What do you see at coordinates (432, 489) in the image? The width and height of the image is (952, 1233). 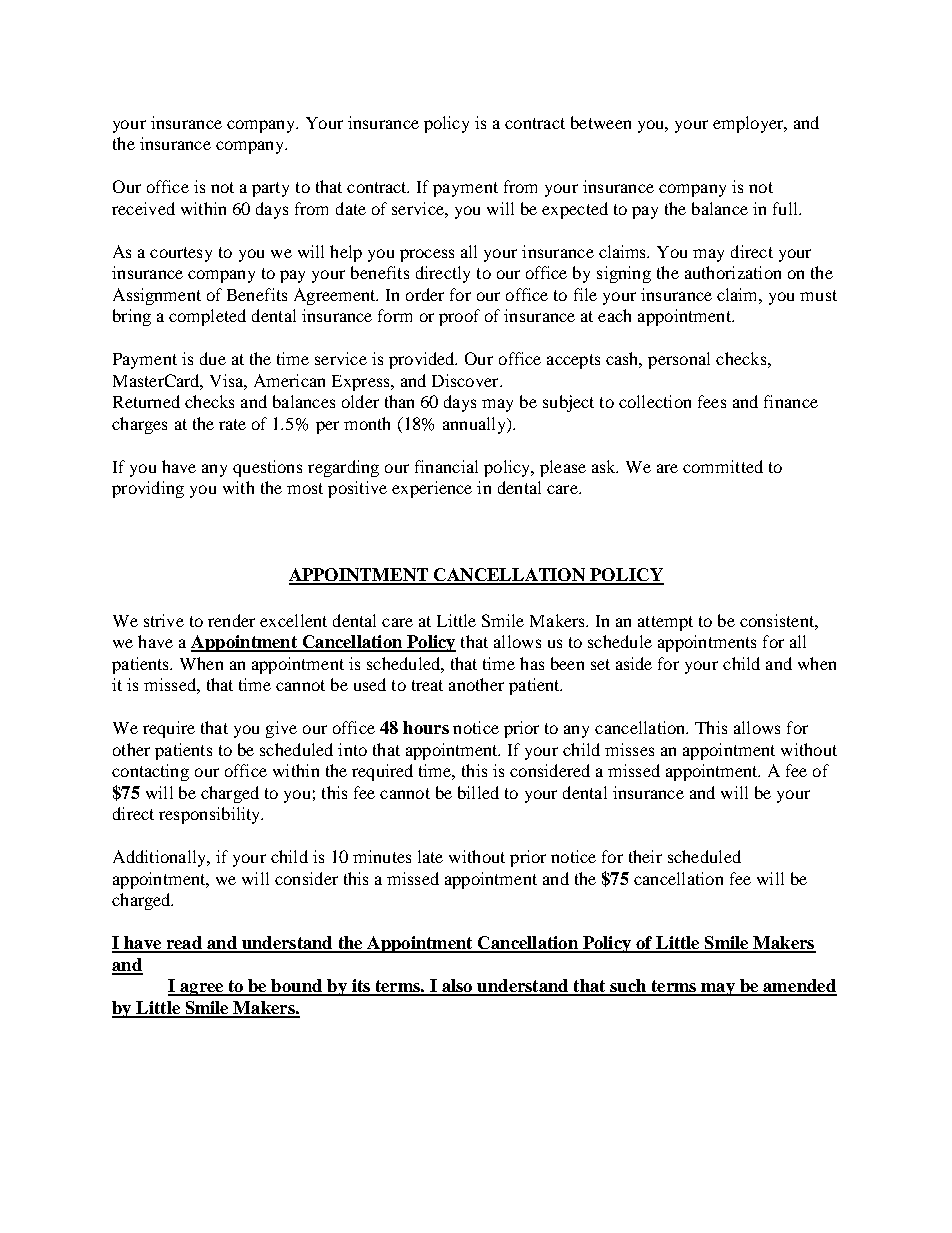 I see `experience` at bounding box center [432, 489].
